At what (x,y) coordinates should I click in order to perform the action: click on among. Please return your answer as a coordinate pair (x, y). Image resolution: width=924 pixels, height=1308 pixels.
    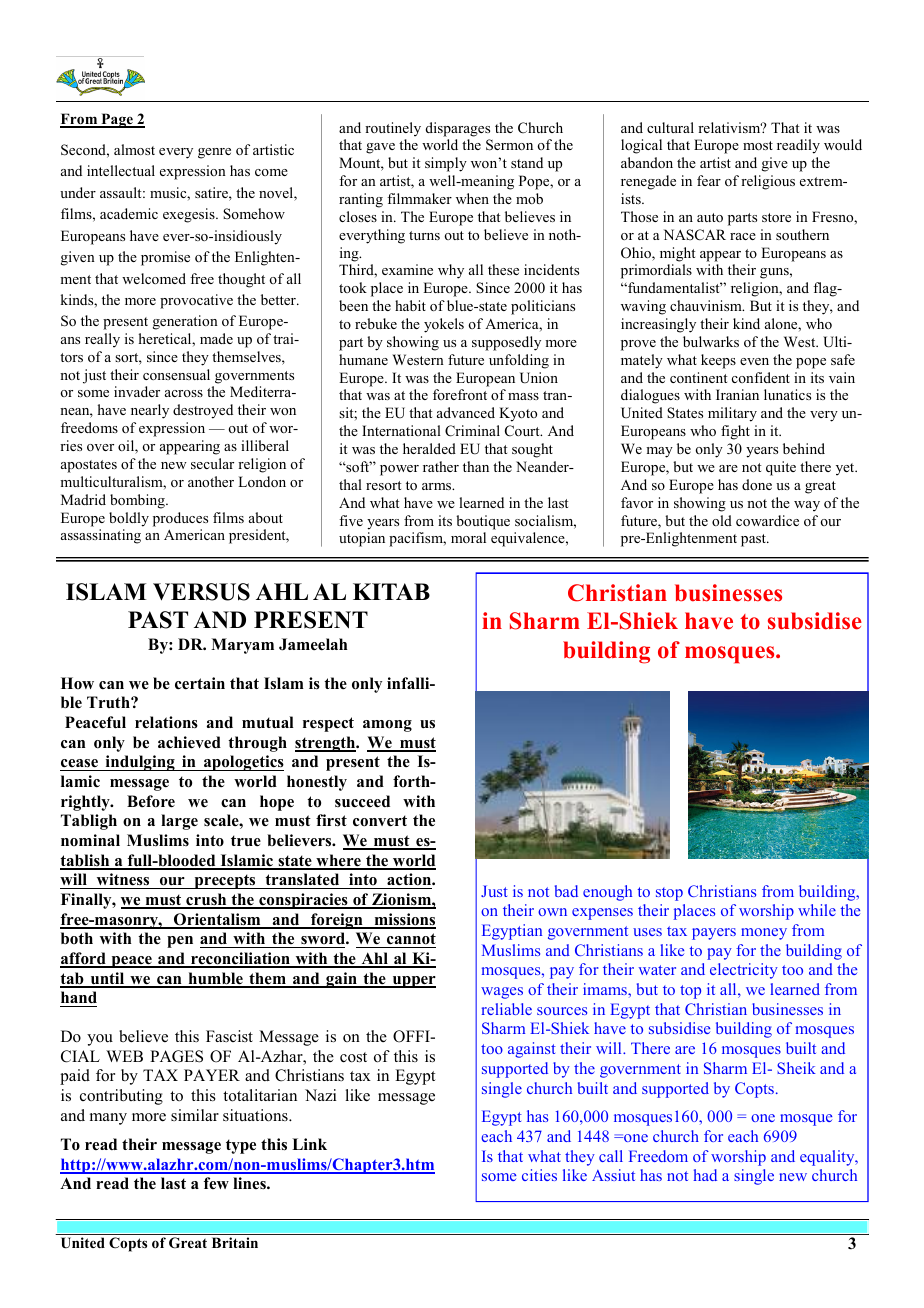
    Looking at the image, I should click on (387, 726).
